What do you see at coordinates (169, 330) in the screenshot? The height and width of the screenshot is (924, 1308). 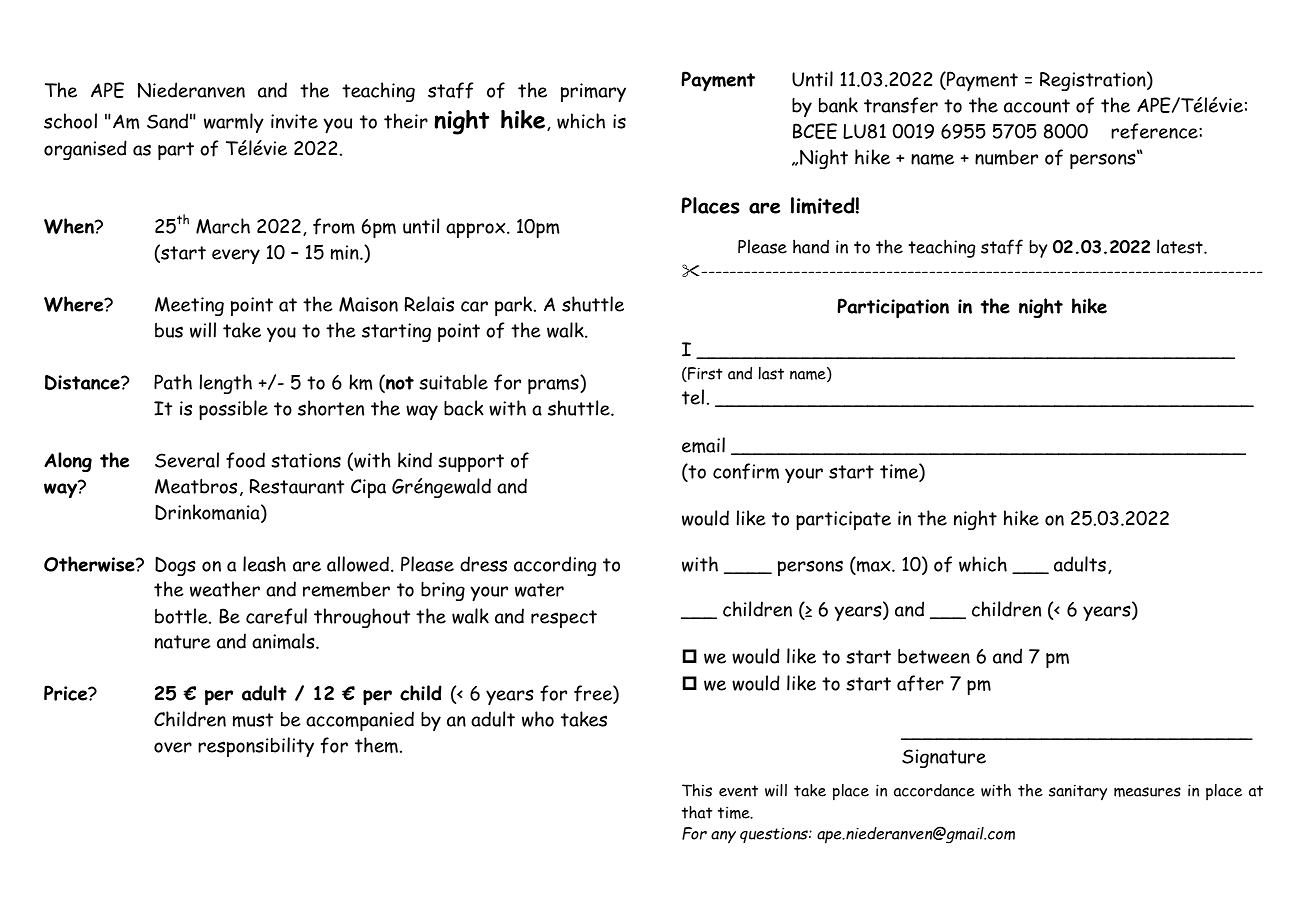 I see `bus` at bounding box center [169, 330].
